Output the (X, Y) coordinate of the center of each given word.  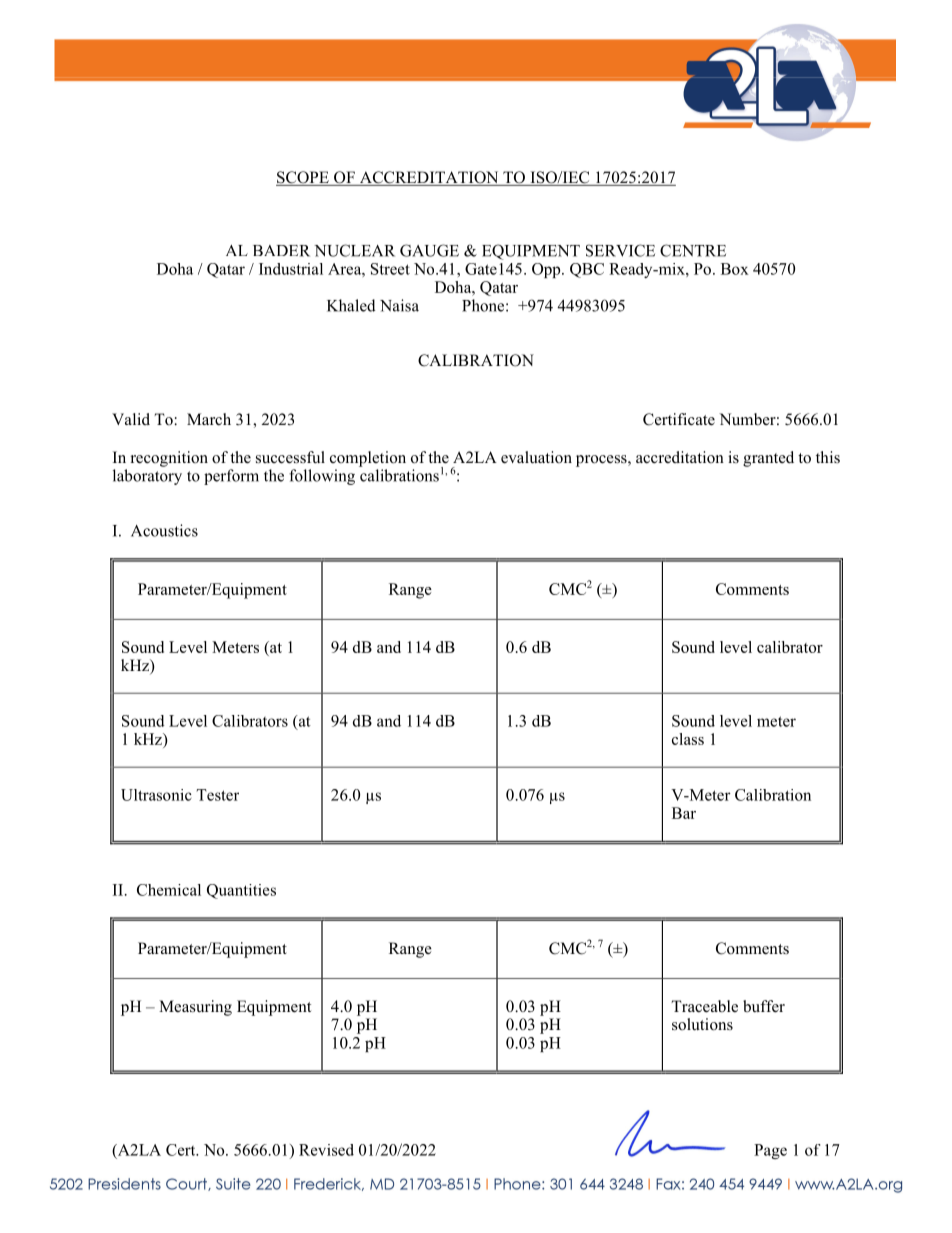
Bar (684, 813)
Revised (326, 1150)
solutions (702, 1024)
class (688, 739)
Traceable (704, 1006)
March (209, 419)
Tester (218, 795)
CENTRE (693, 250)
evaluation (536, 457)
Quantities (241, 891)
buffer (764, 1006)
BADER (281, 251)
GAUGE (429, 250)
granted (768, 459)
